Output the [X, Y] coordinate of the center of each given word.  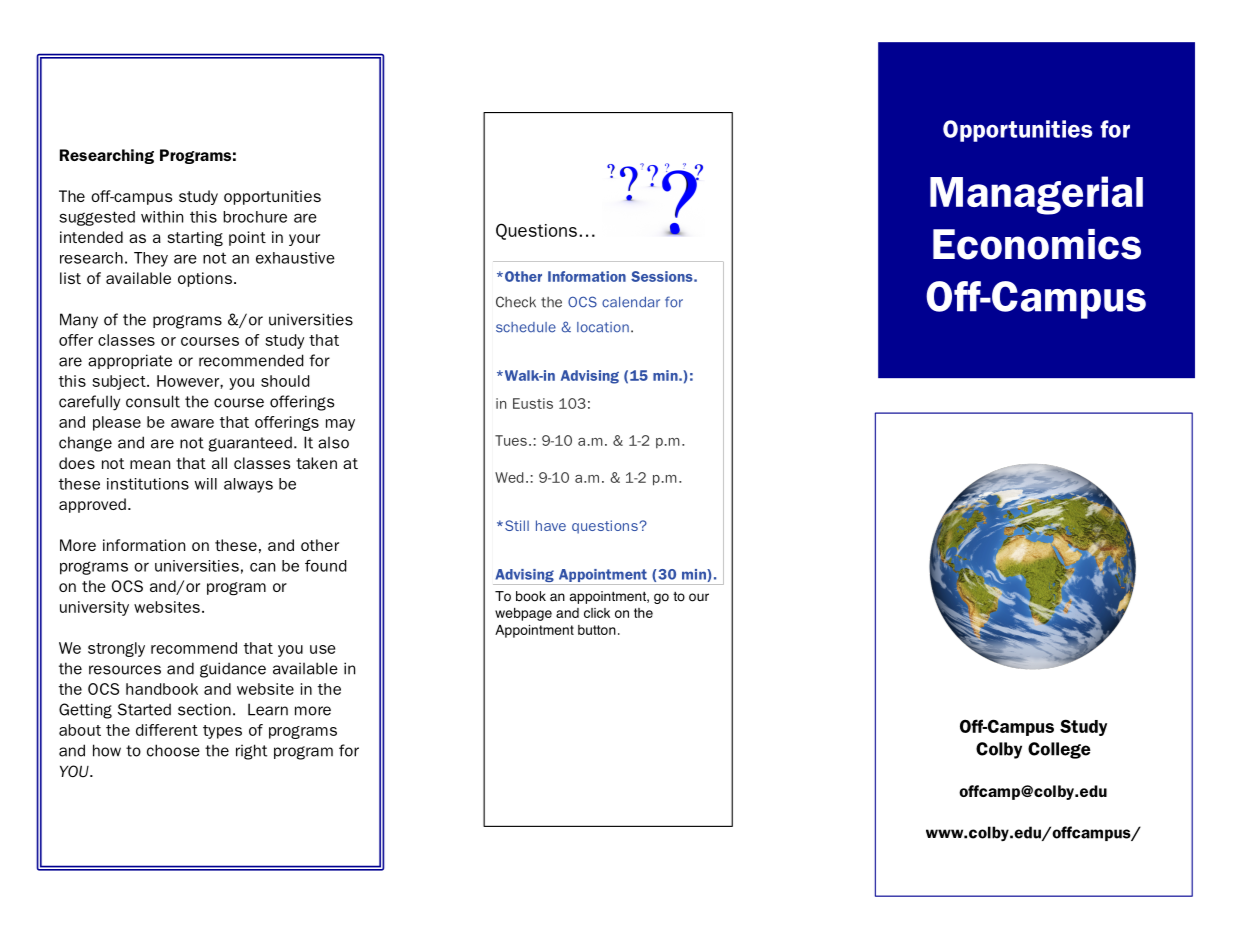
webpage [523, 614]
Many [79, 321]
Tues [511, 440]
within [162, 217]
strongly [116, 649]
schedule [526, 327]
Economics [1037, 244]
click [597, 613]
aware [192, 423]
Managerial [1036, 195]
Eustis [533, 403]
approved [92, 505]
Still [517, 525]
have [551, 525]
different [167, 730]
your [304, 240]
